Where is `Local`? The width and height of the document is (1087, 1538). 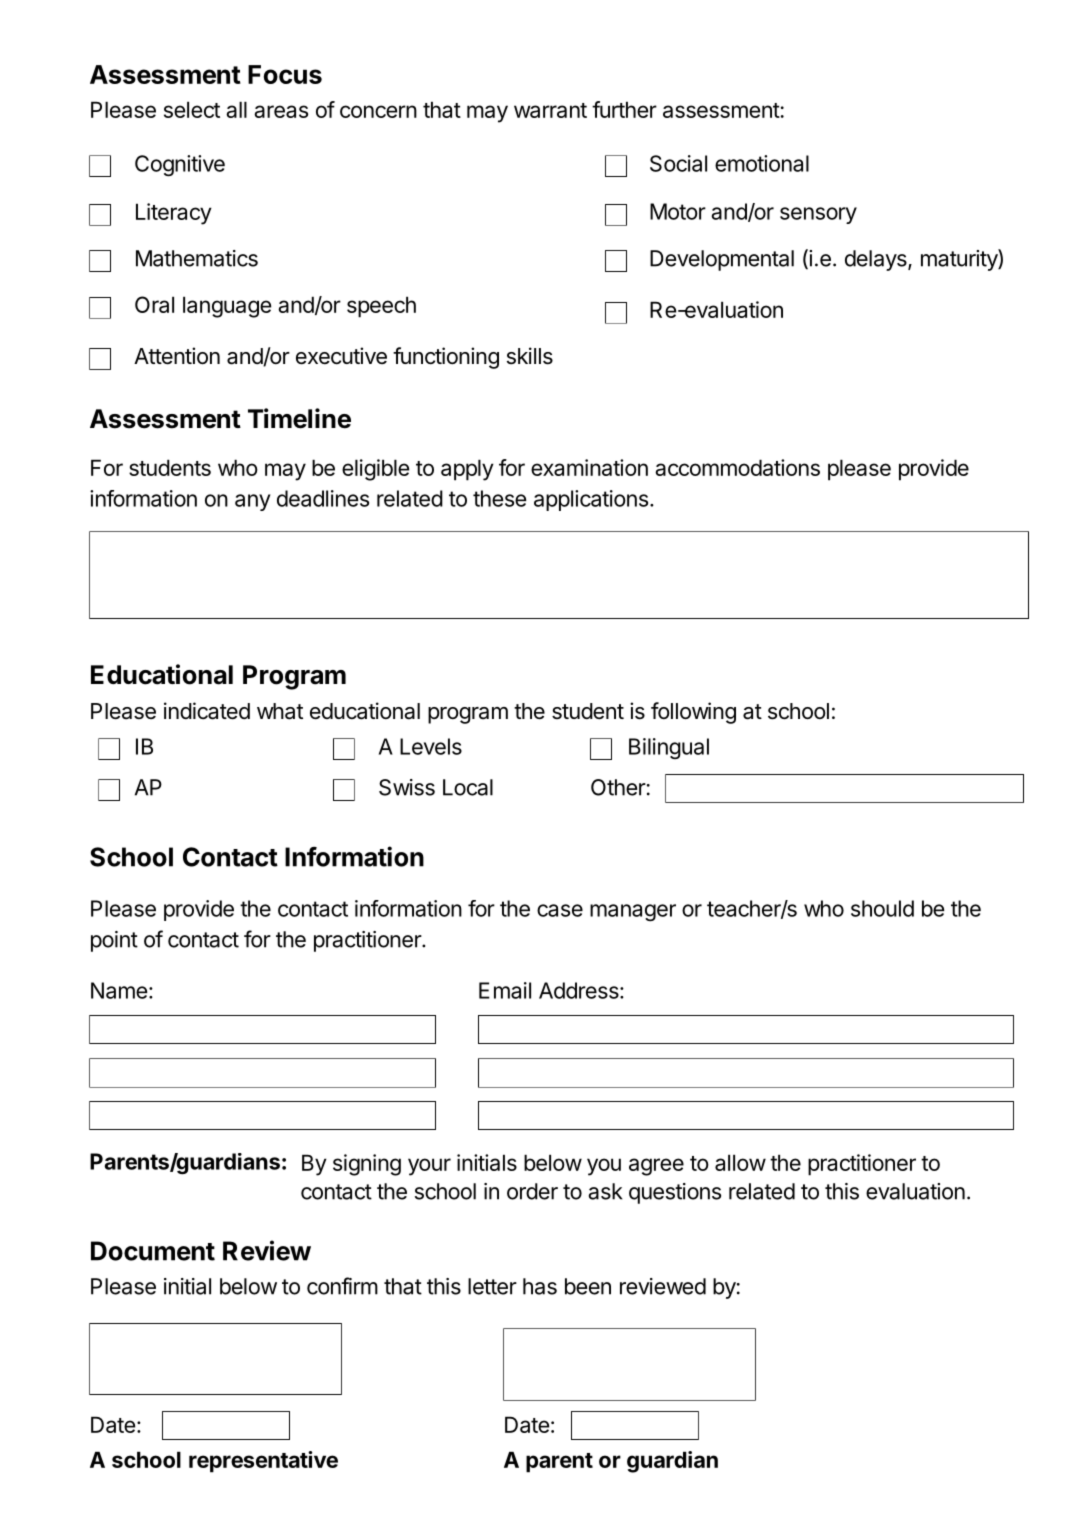
Local is located at coordinates (468, 787).
